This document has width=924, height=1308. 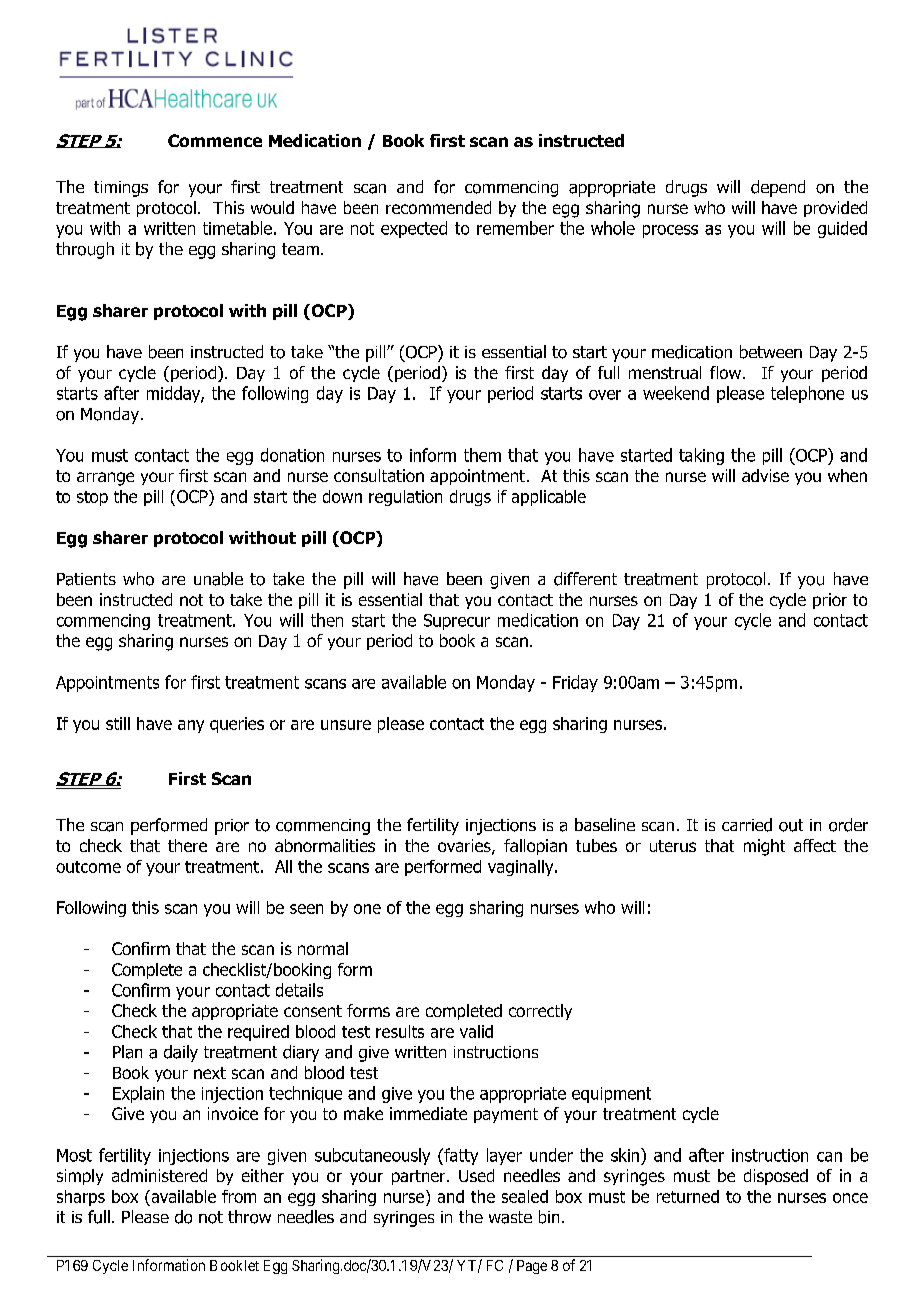 I want to click on administered, so click(x=159, y=1175).
